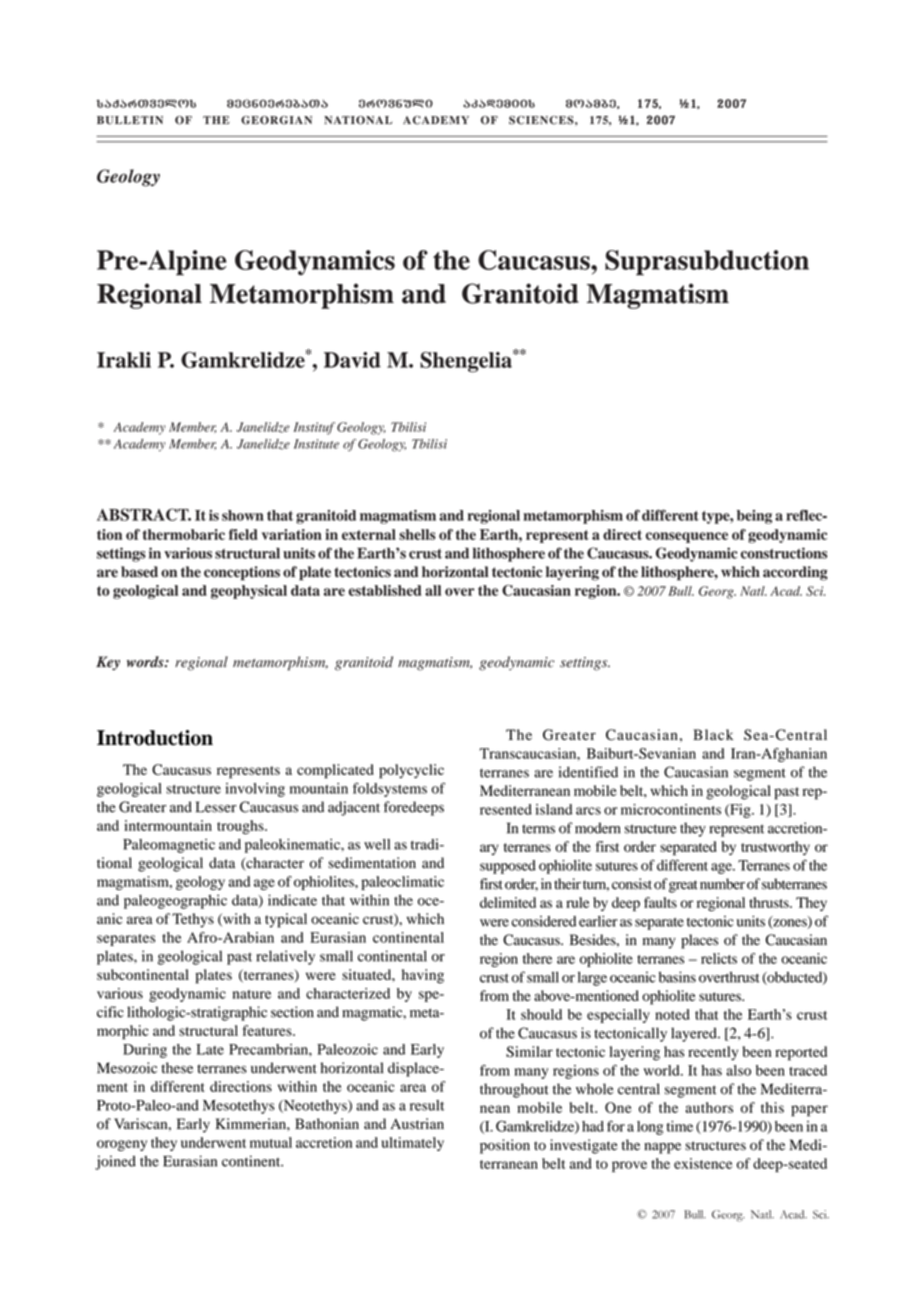 The width and height of the page is (924, 1308). Describe the element at coordinates (413, 1144) in the page. I see `ultimately` at that location.
